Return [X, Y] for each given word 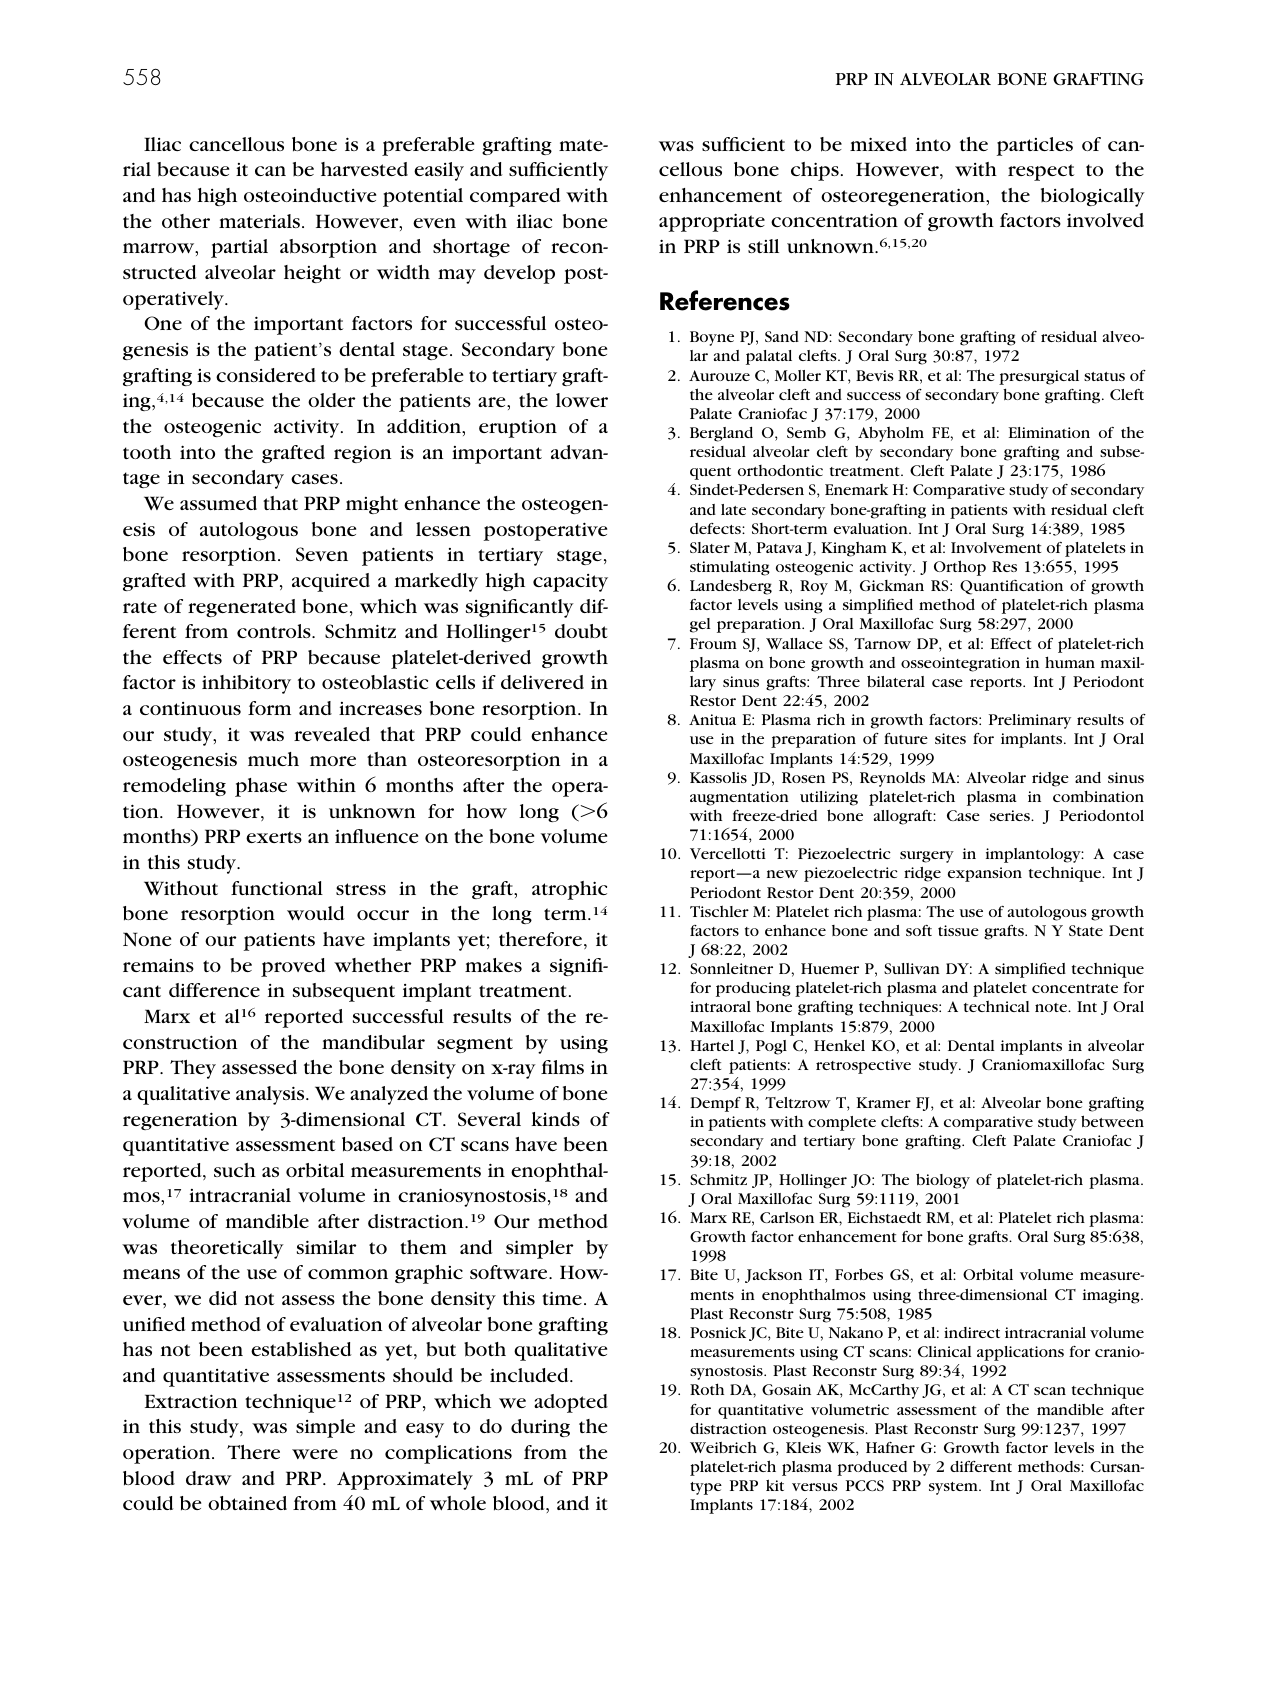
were [315, 1454]
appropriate [712, 222]
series [1011, 815]
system [954, 1488]
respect [1041, 172]
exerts [274, 837]
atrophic [569, 890]
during [540, 1428]
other [186, 221]
